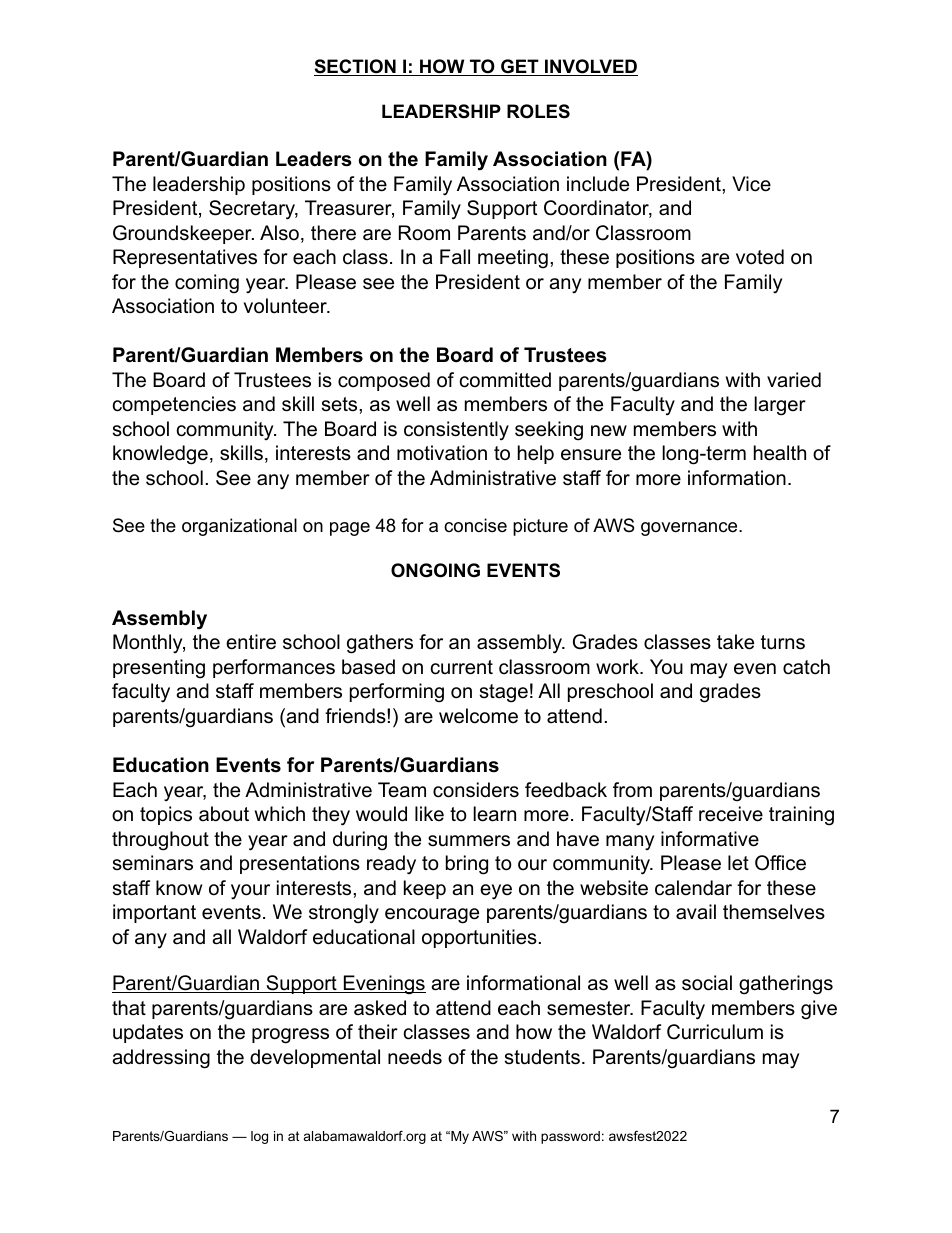  Describe the element at coordinates (520, 67) in the screenshot. I see `GET` at that location.
